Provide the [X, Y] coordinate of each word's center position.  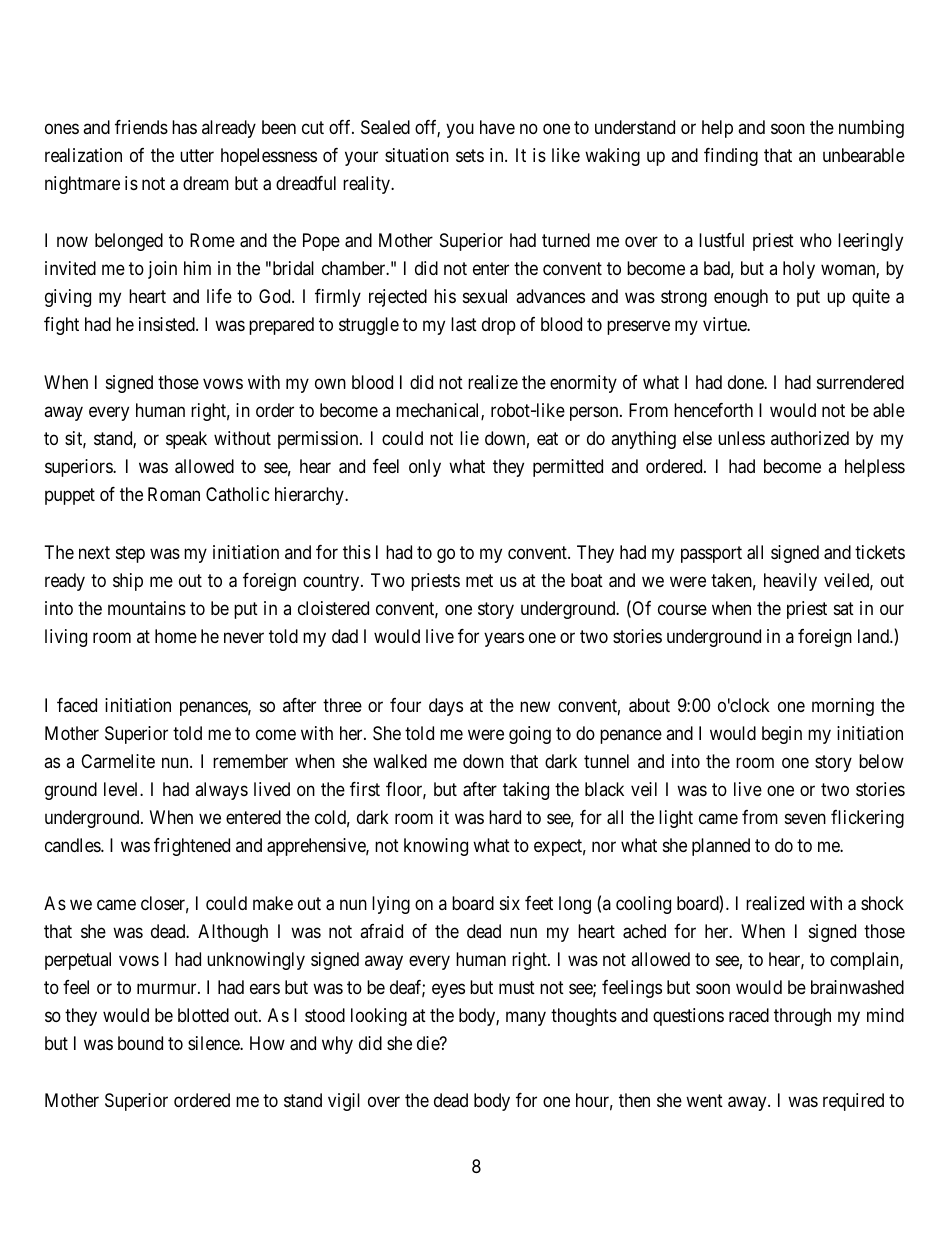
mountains [147, 608]
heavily [790, 582]
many [526, 1018]
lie [469, 438]
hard [505, 817]
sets [470, 155]
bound [140, 1043]
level [122, 789]
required [853, 1102]
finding [731, 157]
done [746, 382]
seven [805, 819]
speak [186, 440]
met [479, 580]
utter [197, 155]
